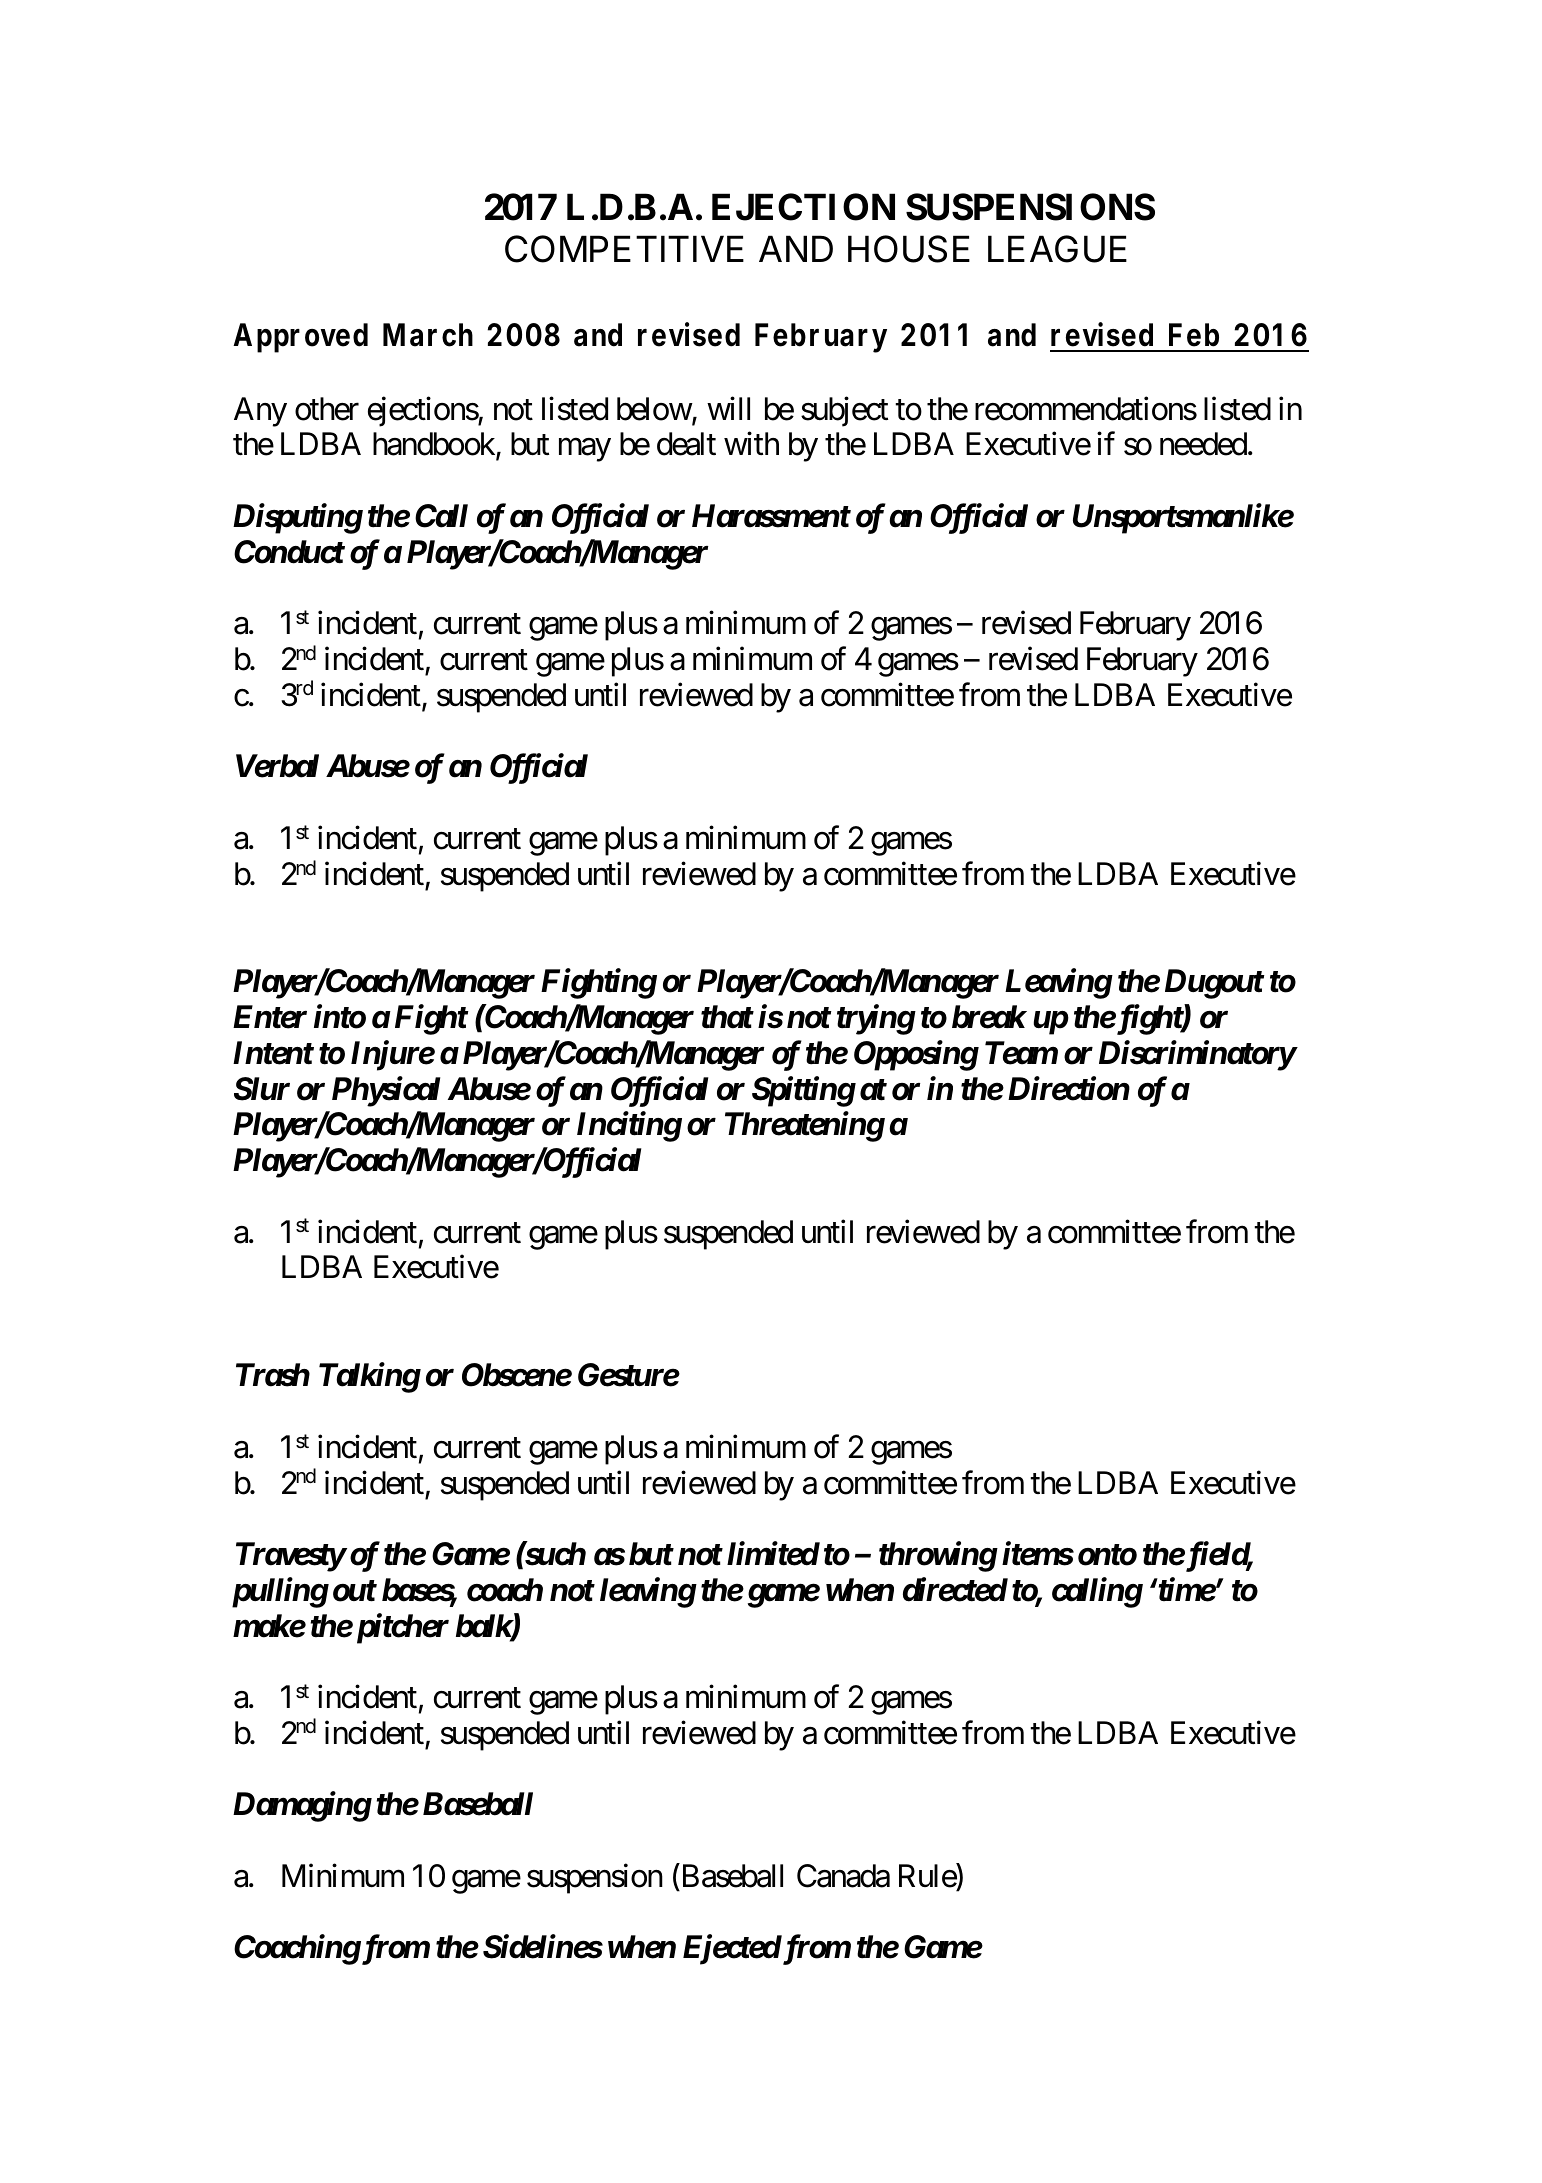 This screenshot has width=1542, height=2183. I want to click on Dugout, so click(1214, 984).
